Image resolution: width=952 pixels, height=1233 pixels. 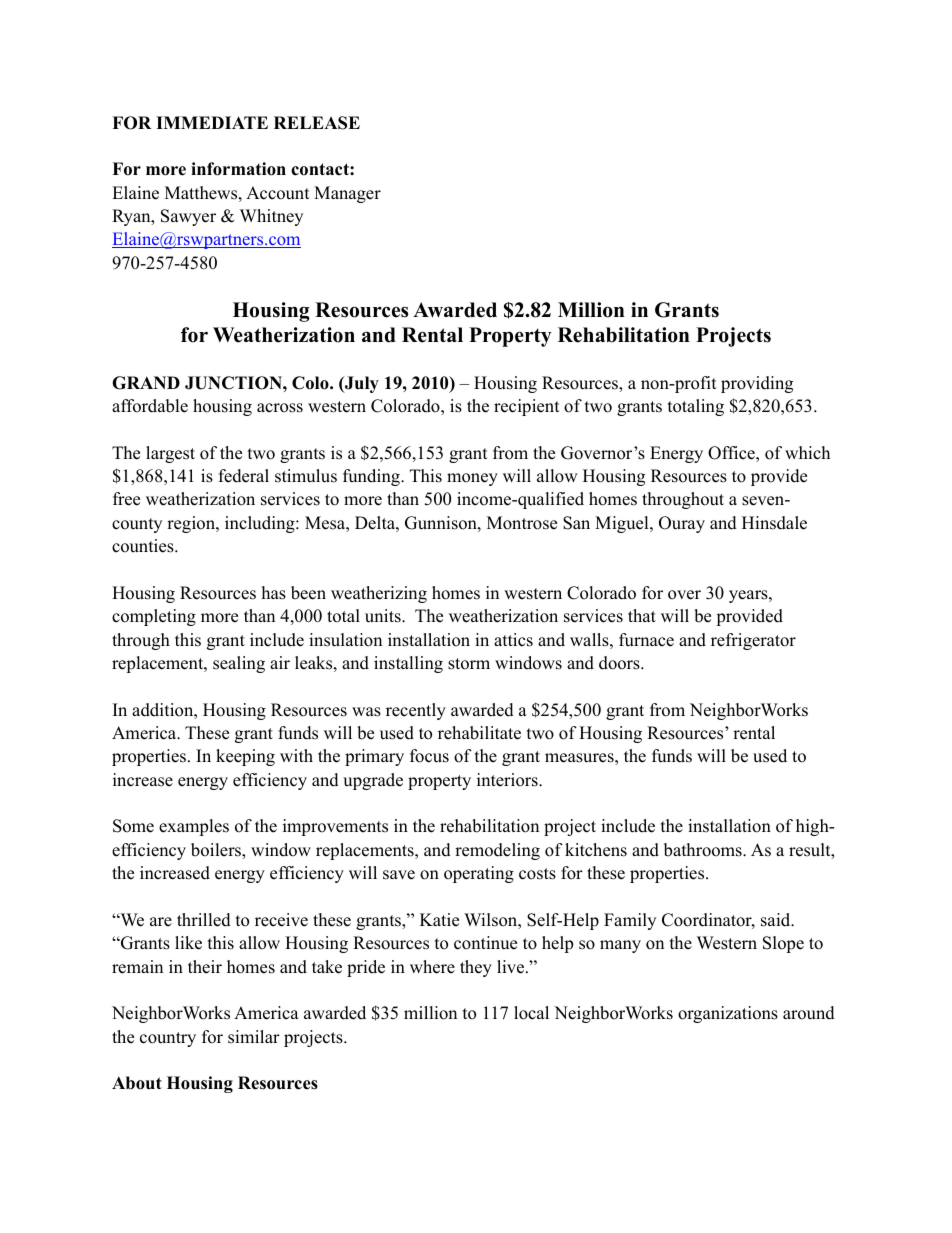 I want to click on refrigerator, so click(x=753, y=641).
